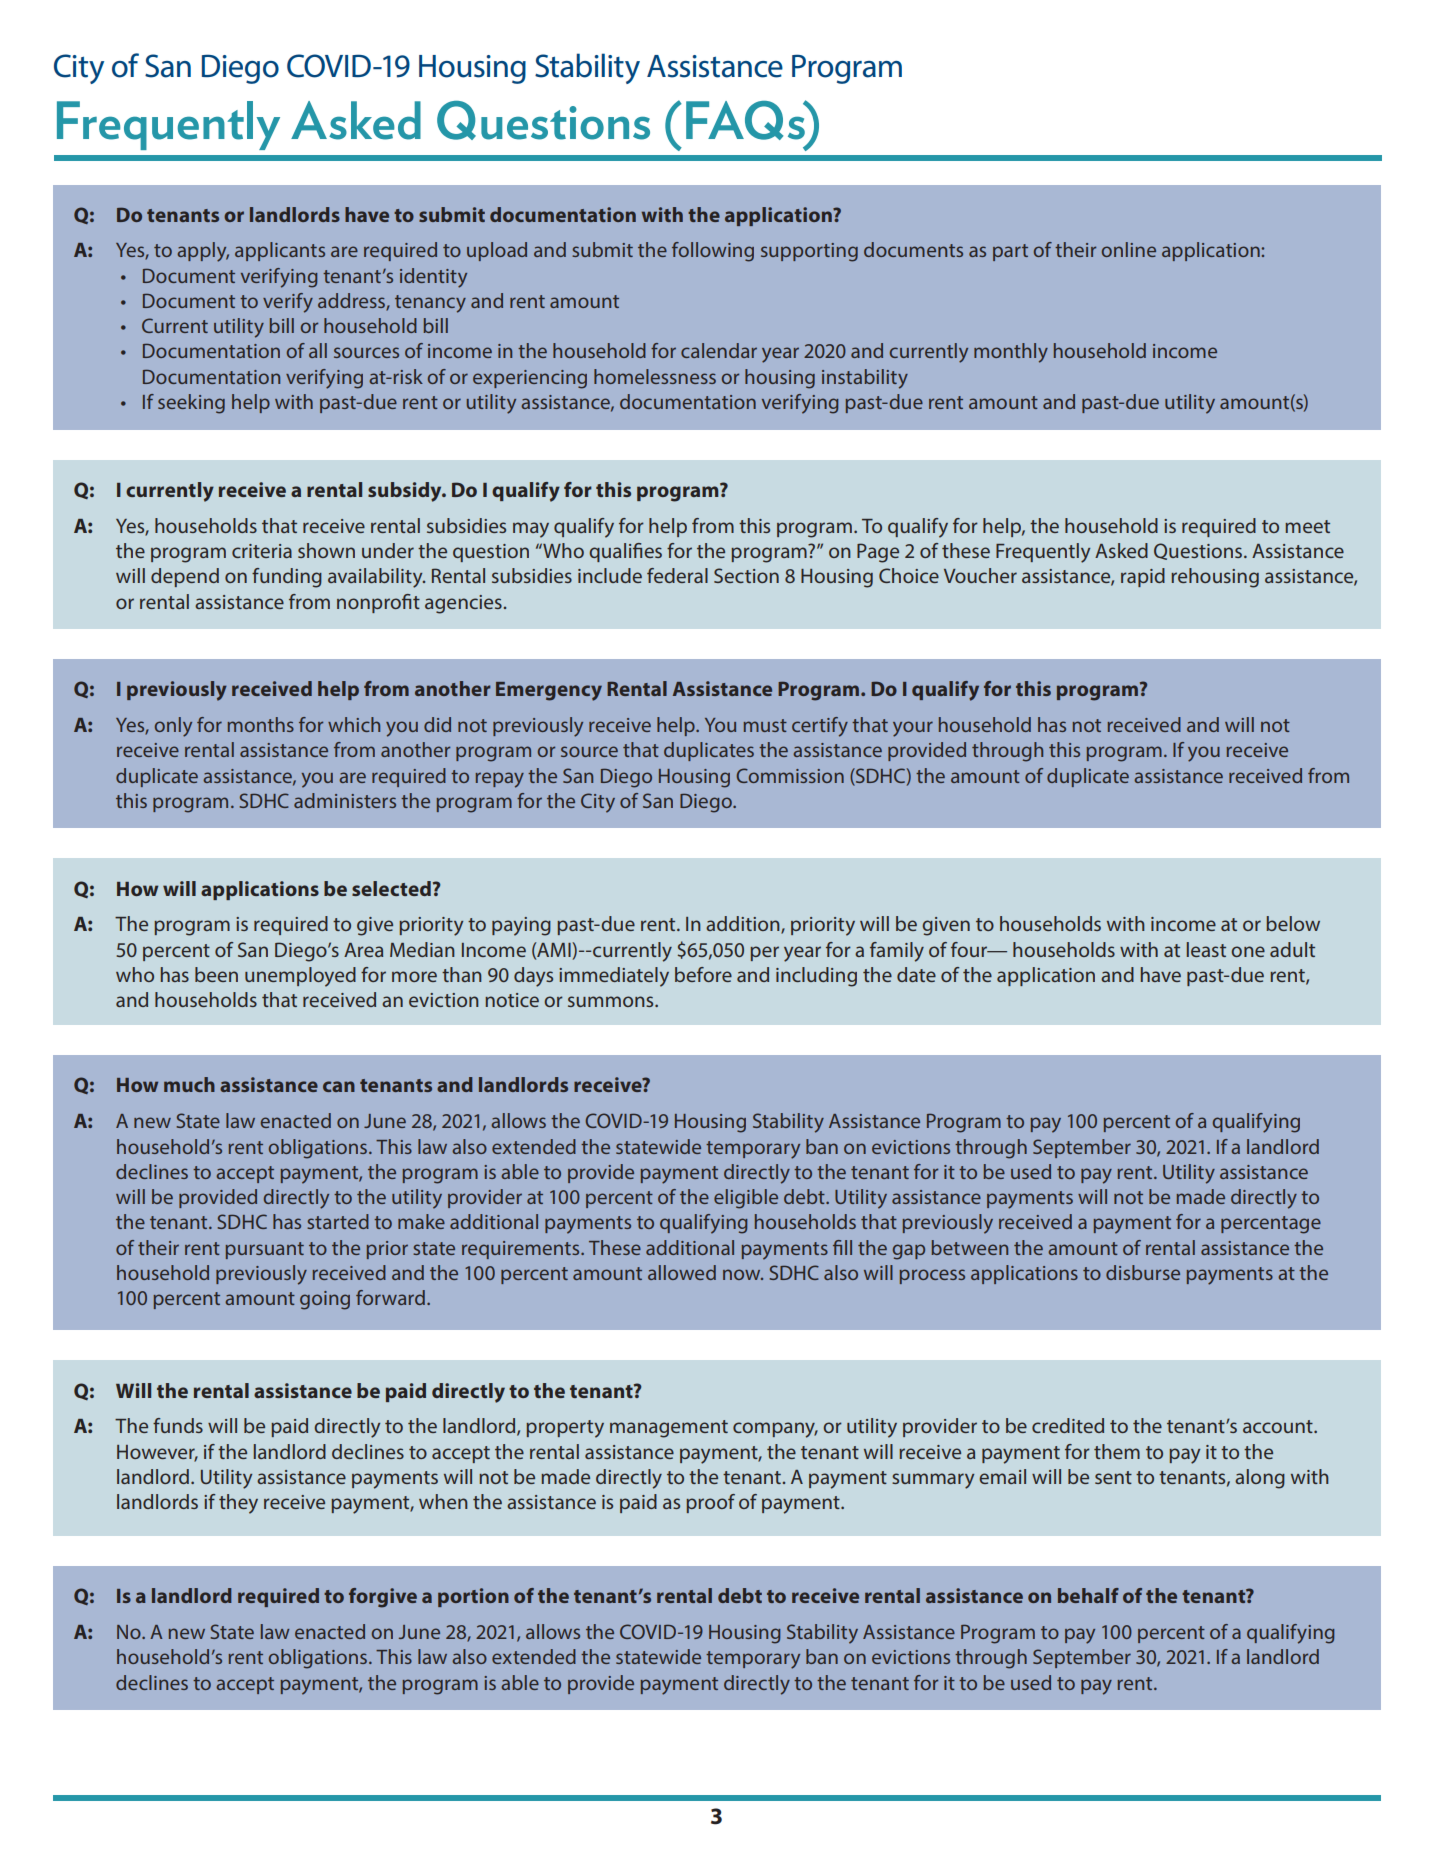 Image resolution: width=1433 pixels, height=1854 pixels. Describe the element at coordinates (238, 1504) in the page. I see `they` at that location.
